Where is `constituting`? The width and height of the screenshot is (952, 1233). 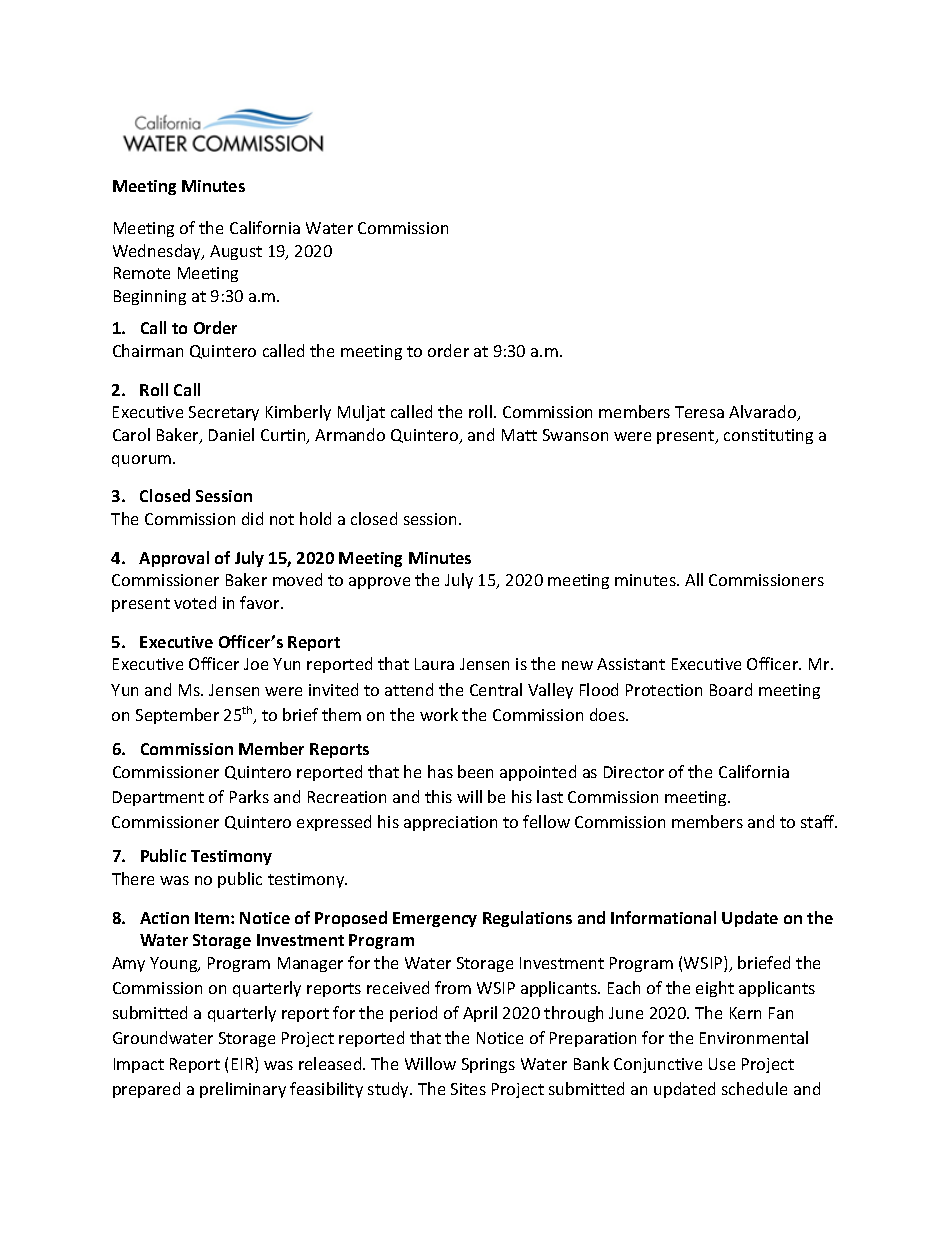
constituting is located at coordinates (768, 436).
